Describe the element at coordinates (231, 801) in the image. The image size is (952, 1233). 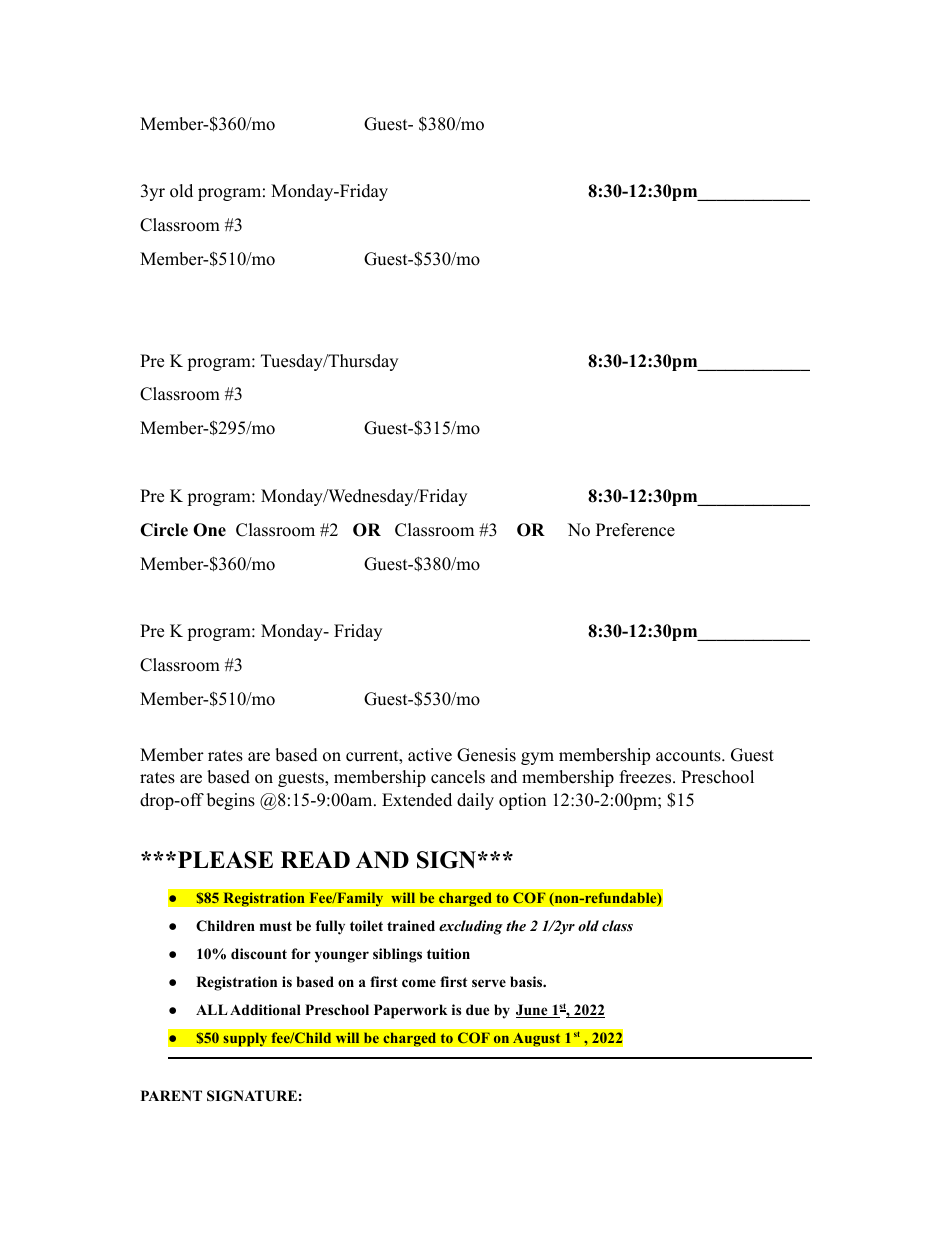
I see `begins` at that location.
